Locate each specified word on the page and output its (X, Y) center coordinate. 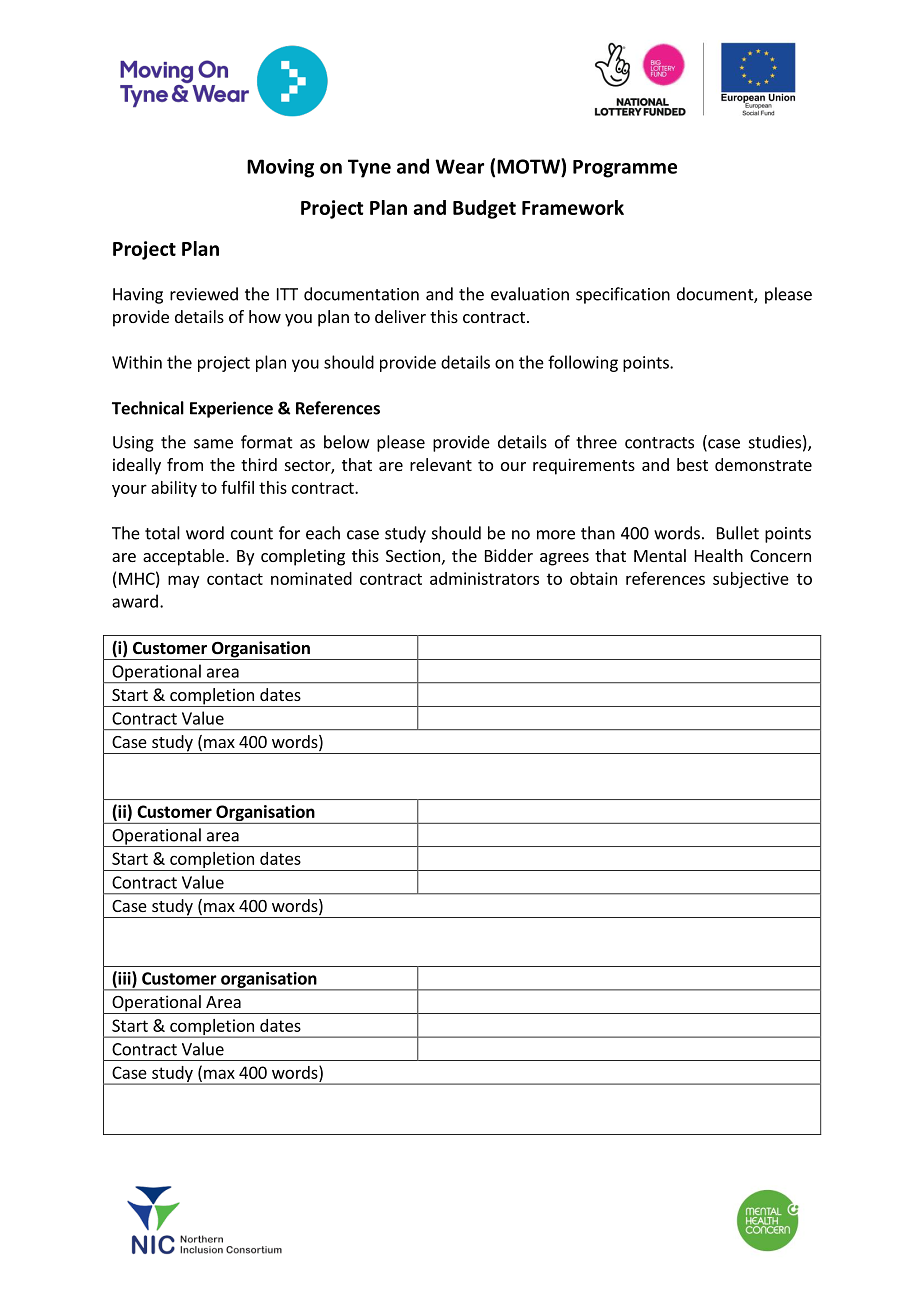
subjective (751, 580)
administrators (484, 578)
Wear (459, 166)
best (692, 464)
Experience (231, 409)
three (596, 442)
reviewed (204, 294)
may (183, 581)
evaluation (530, 294)
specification (623, 295)
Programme (625, 169)
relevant (441, 464)
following (583, 363)
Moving (280, 168)
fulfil (237, 487)
